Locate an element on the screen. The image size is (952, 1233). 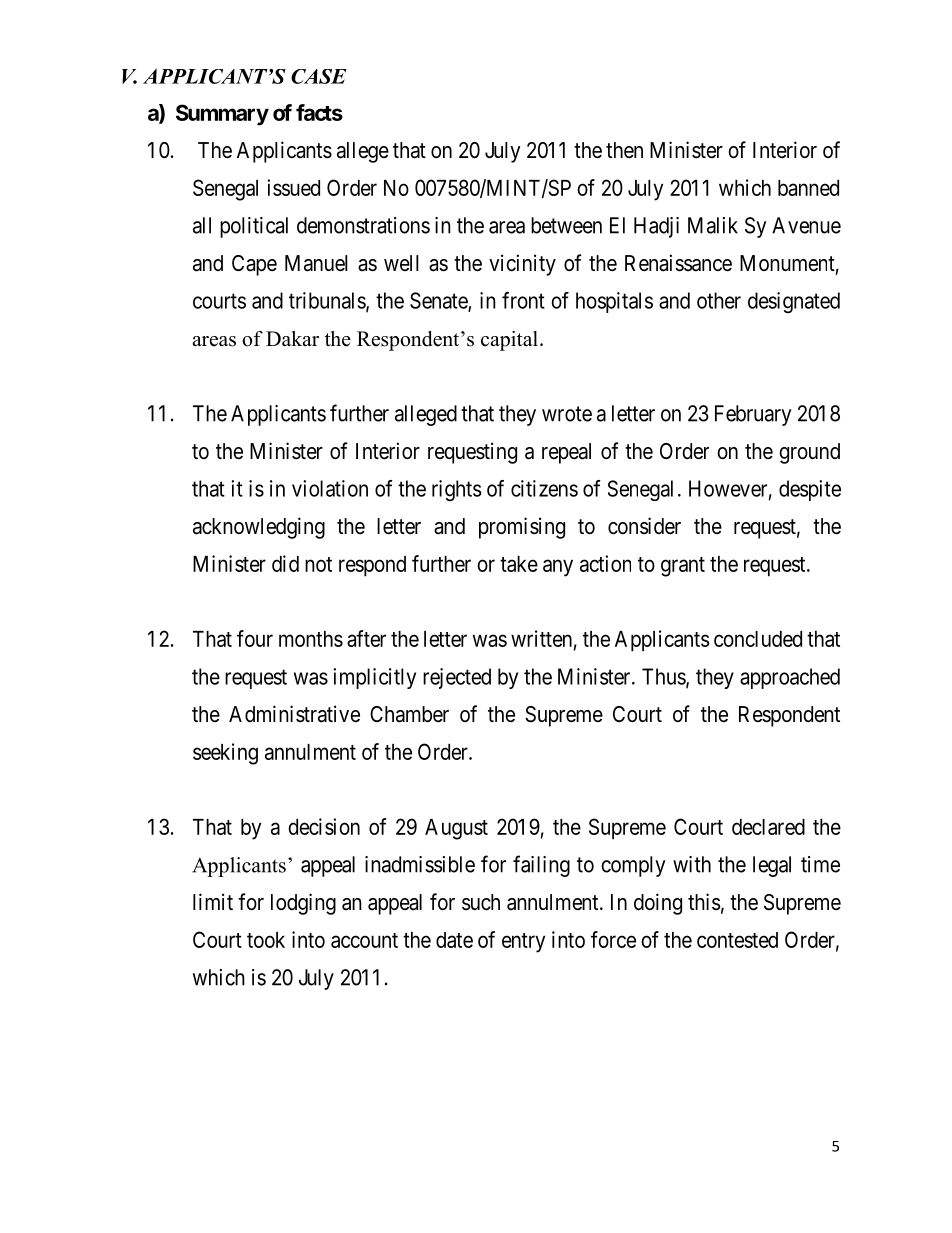
then is located at coordinates (624, 150).
